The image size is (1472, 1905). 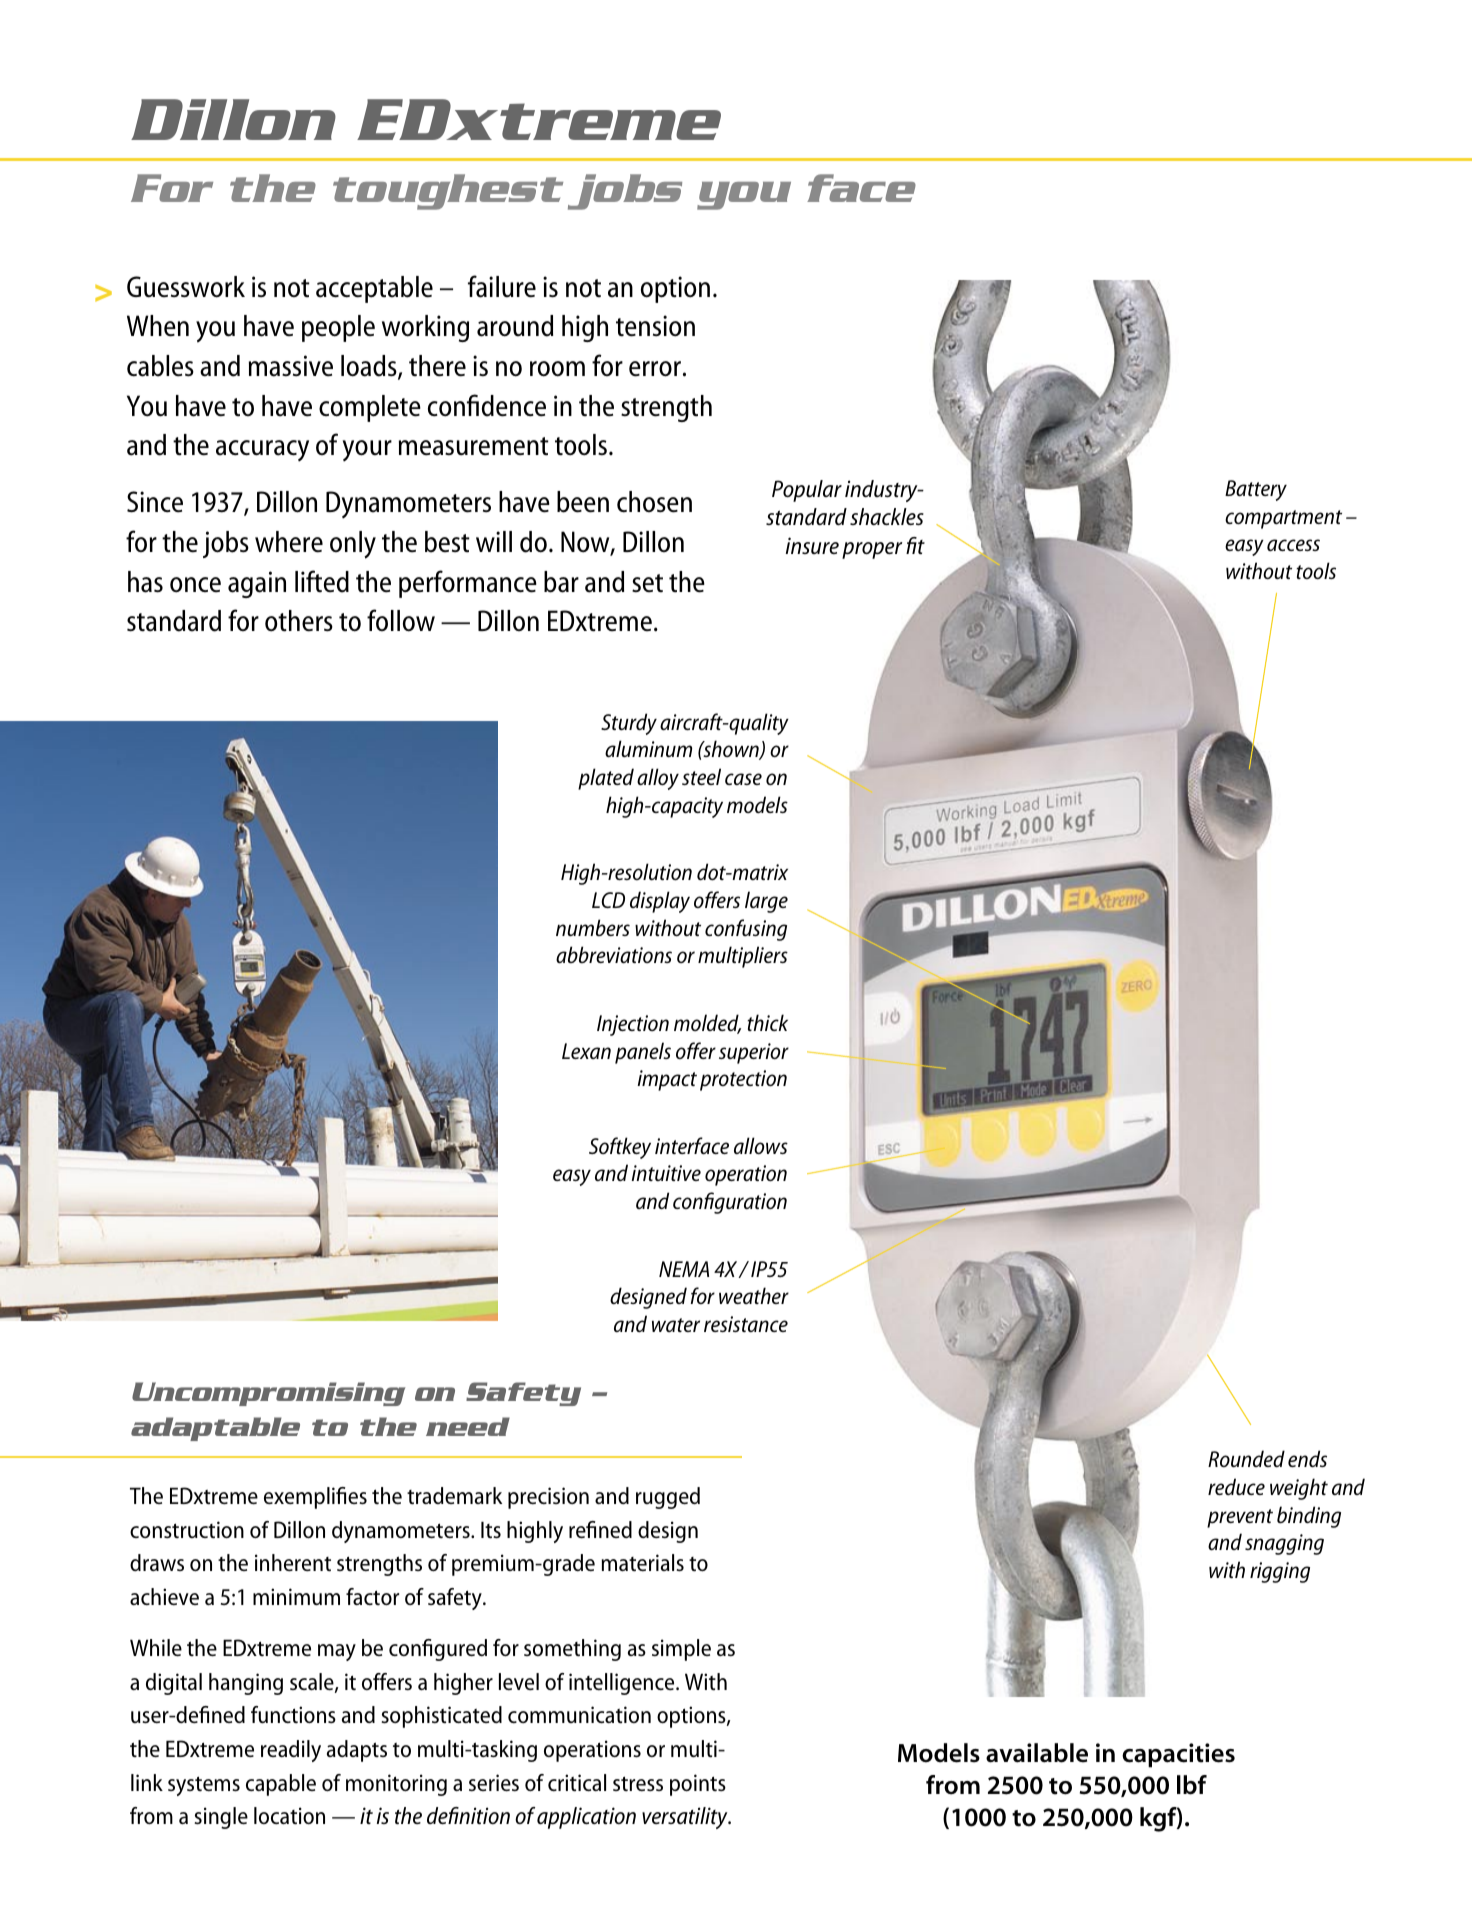 What do you see at coordinates (707, 1024) in the screenshot?
I see `molded` at bounding box center [707, 1024].
